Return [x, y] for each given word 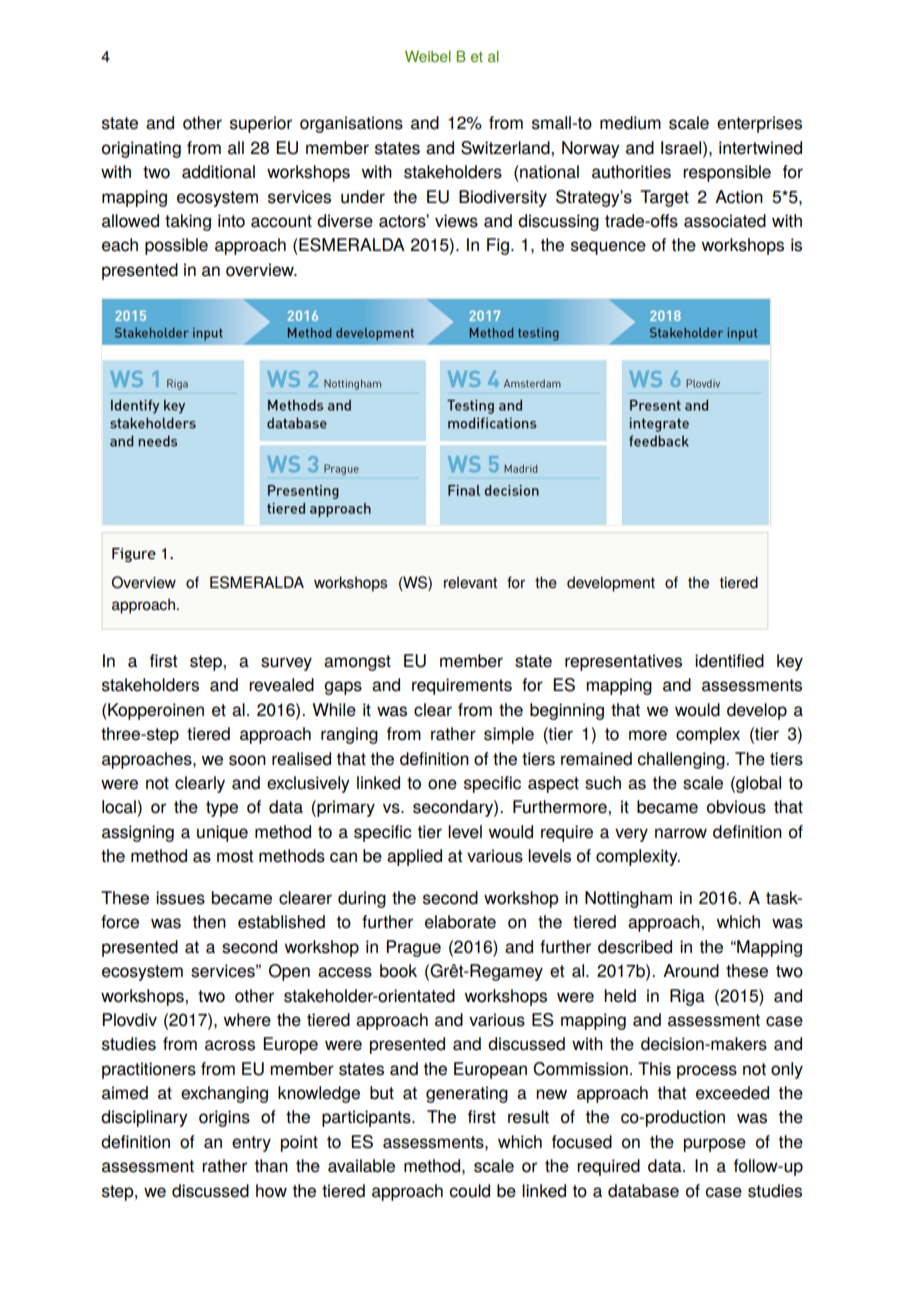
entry [251, 1144]
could [469, 1191]
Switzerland [506, 148]
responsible [727, 173]
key [790, 662]
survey [286, 664]
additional [218, 172]
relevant [470, 582]
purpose [715, 1145]
